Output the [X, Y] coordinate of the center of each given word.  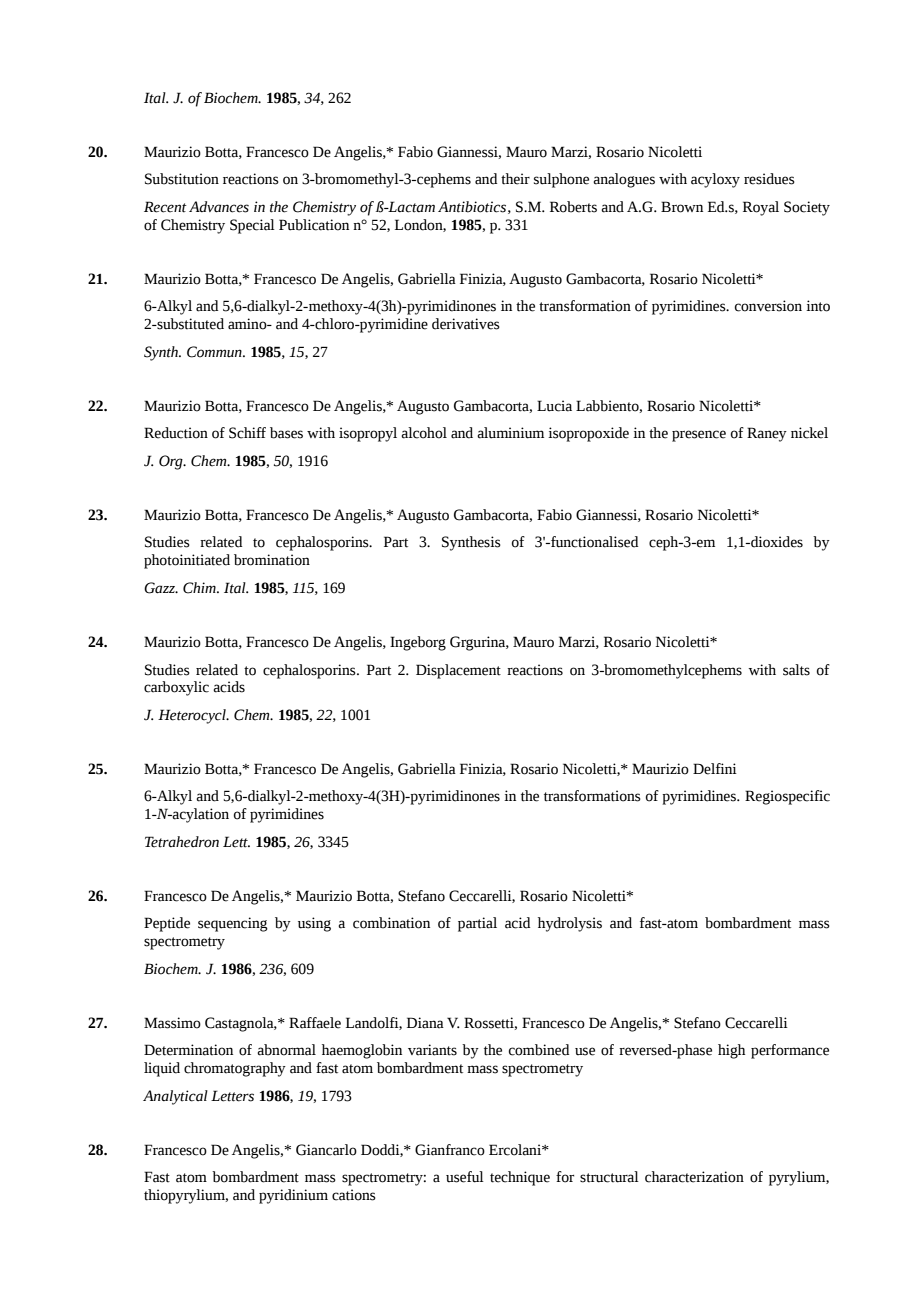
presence [699, 436]
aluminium [510, 433]
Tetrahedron [182, 842]
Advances [219, 207]
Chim [200, 588]
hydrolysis [570, 924]
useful [465, 1177]
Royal [761, 208]
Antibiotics [472, 207]
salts [796, 670]
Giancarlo [326, 1150]
